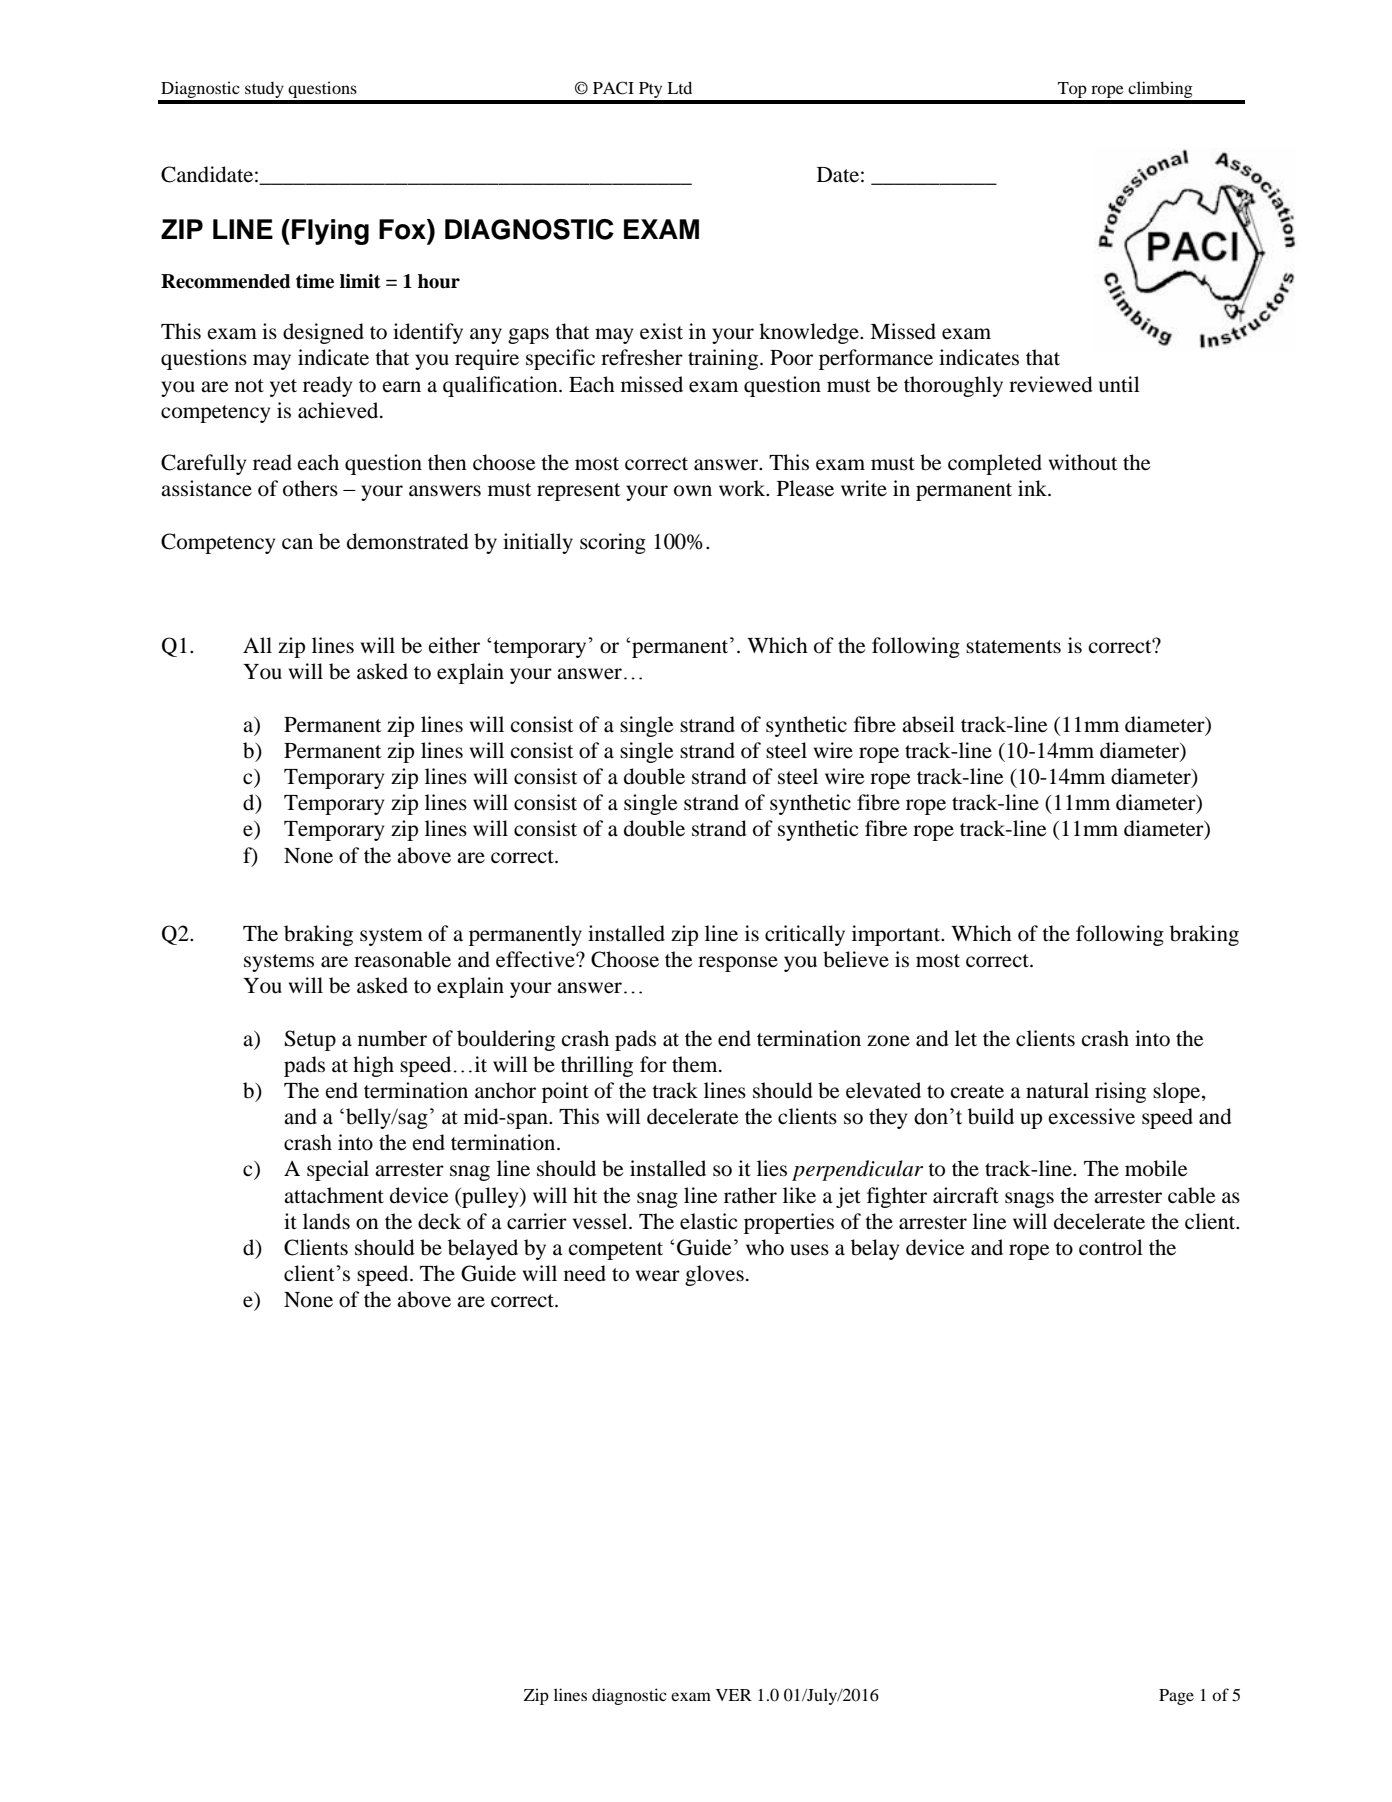 This image has width=1392, height=1802. What do you see at coordinates (1111, 1247) in the image?
I see `control` at bounding box center [1111, 1247].
